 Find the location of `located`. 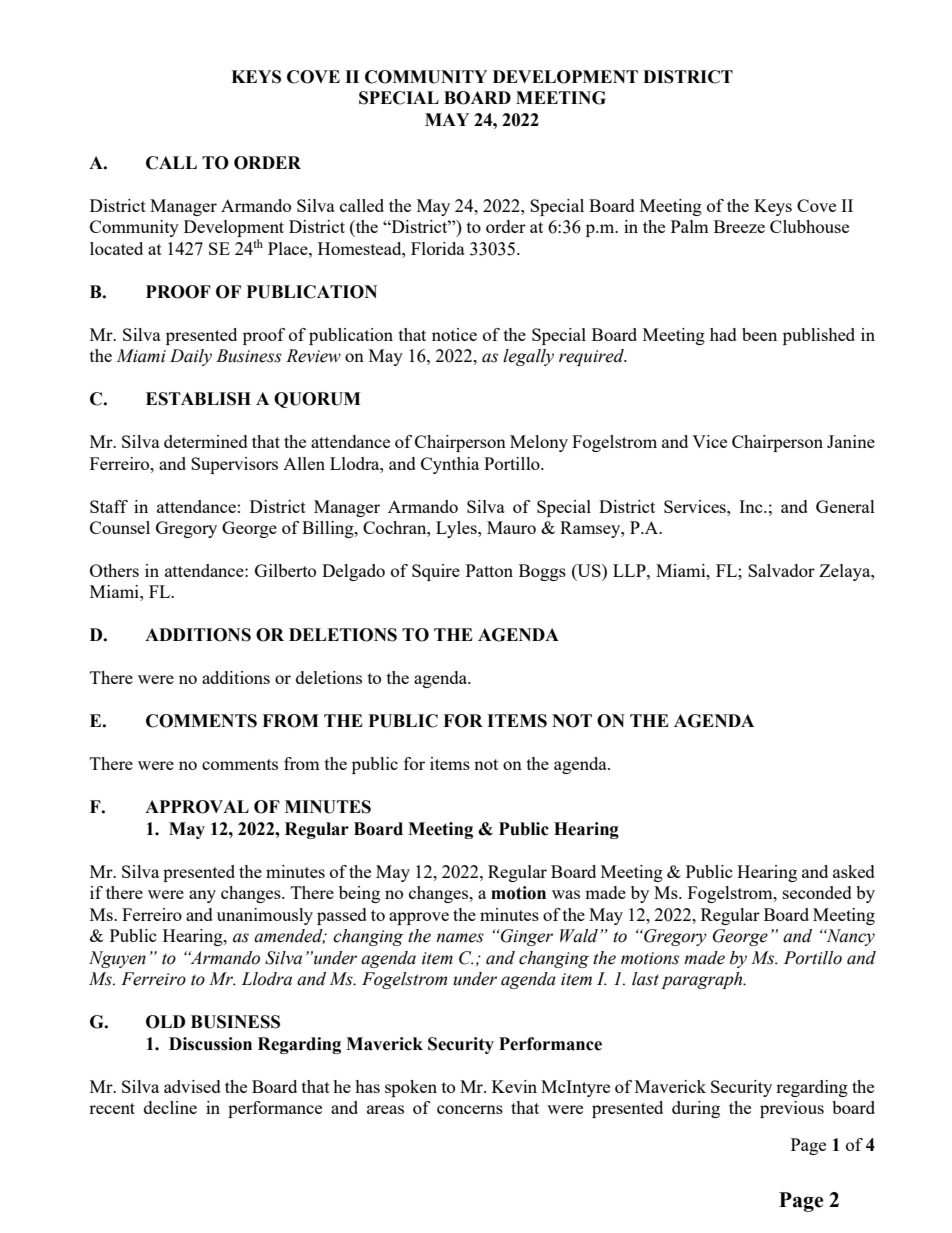

located is located at coordinates (116, 248).
